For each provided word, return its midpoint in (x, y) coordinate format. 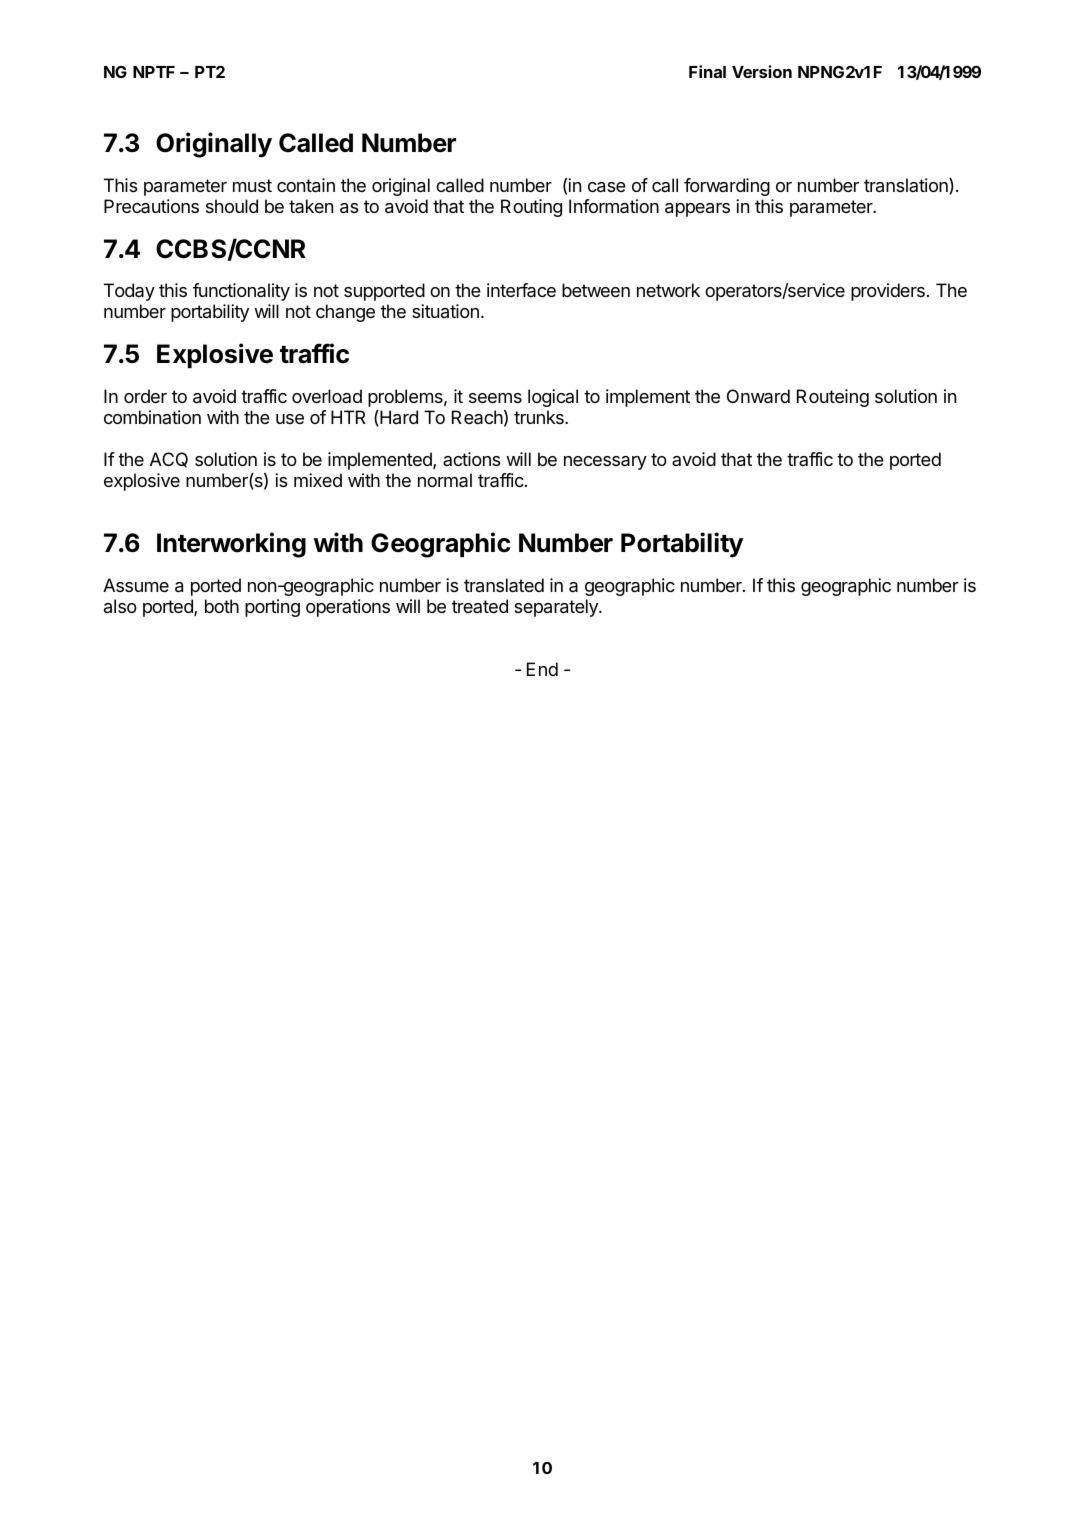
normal (445, 480)
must (252, 185)
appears (697, 210)
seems (495, 398)
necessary (605, 463)
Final (707, 71)
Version (762, 71)
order (145, 396)
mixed (318, 480)
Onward (758, 396)
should (232, 206)
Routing (531, 208)
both (222, 606)
